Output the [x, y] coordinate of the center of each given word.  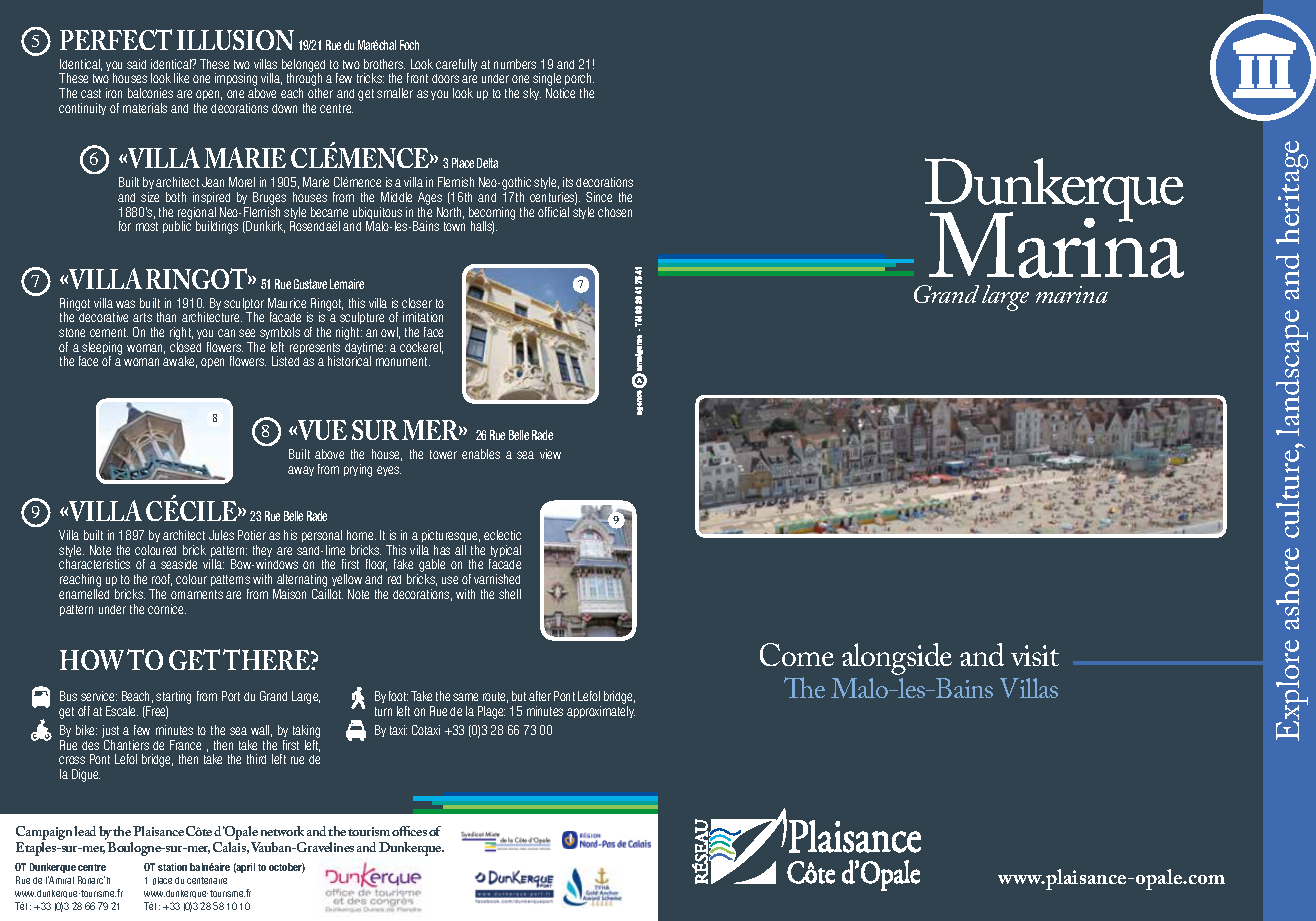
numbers [515, 64]
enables [481, 454]
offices [409, 831]
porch [578, 81]
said [136, 64]
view [550, 454]
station [172, 867]
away [301, 471]
